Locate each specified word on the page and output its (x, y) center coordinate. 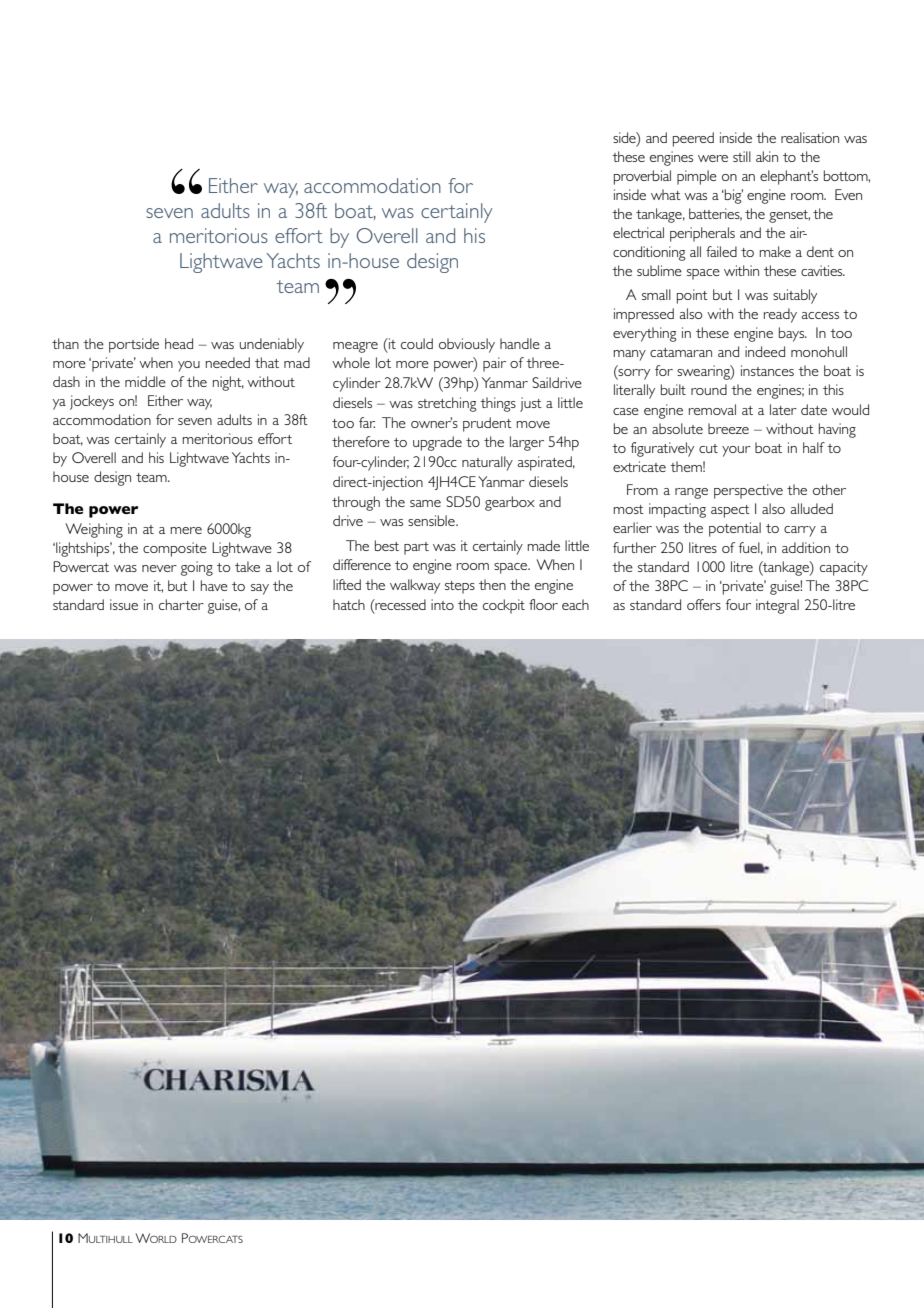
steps (460, 587)
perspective (748, 491)
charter (181, 604)
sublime (659, 270)
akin (767, 156)
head (179, 343)
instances (767, 370)
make (775, 251)
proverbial (642, 177)
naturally (487, 463)
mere (186, 530)
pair (494, 364)
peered (693, 139)
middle (145, 381)
